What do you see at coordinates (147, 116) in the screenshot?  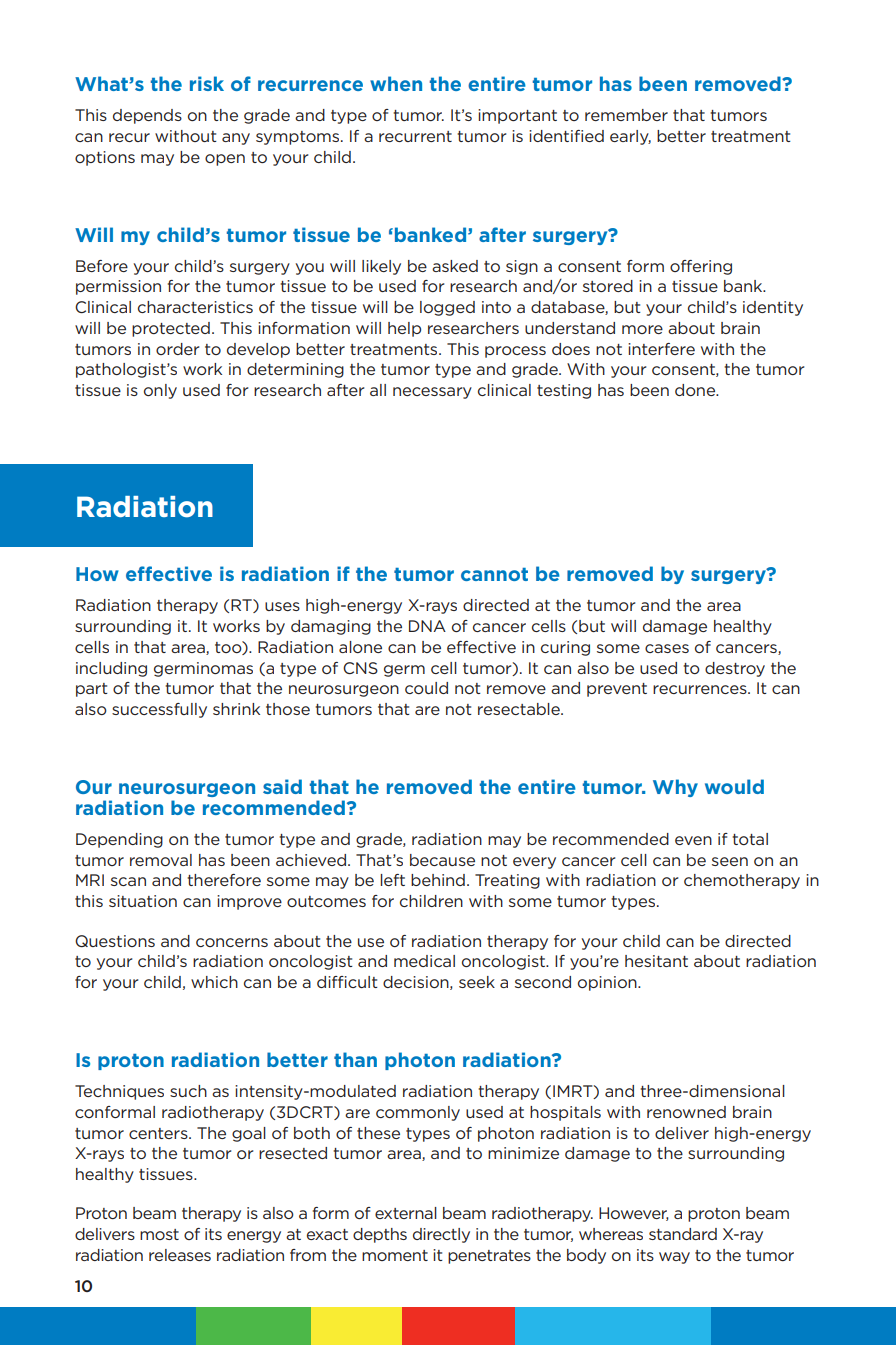 I see `depends` at bounding box center [147, 116].
